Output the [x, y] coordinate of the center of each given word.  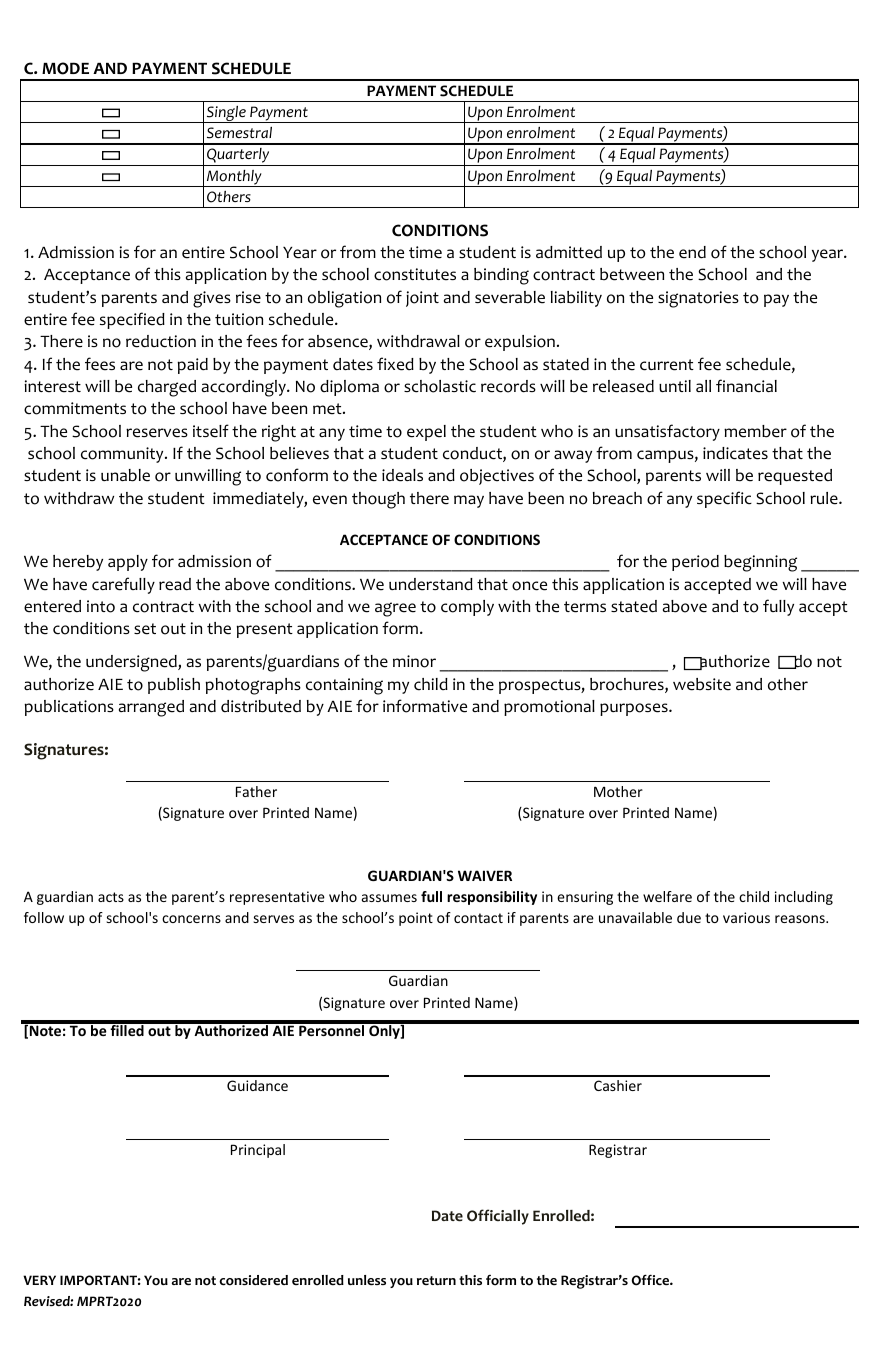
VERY [39, 1280]
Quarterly [238, 157]
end [692, 252]
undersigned [132, 663]
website [702, 684]
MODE [65, 68]
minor [414, 661]
